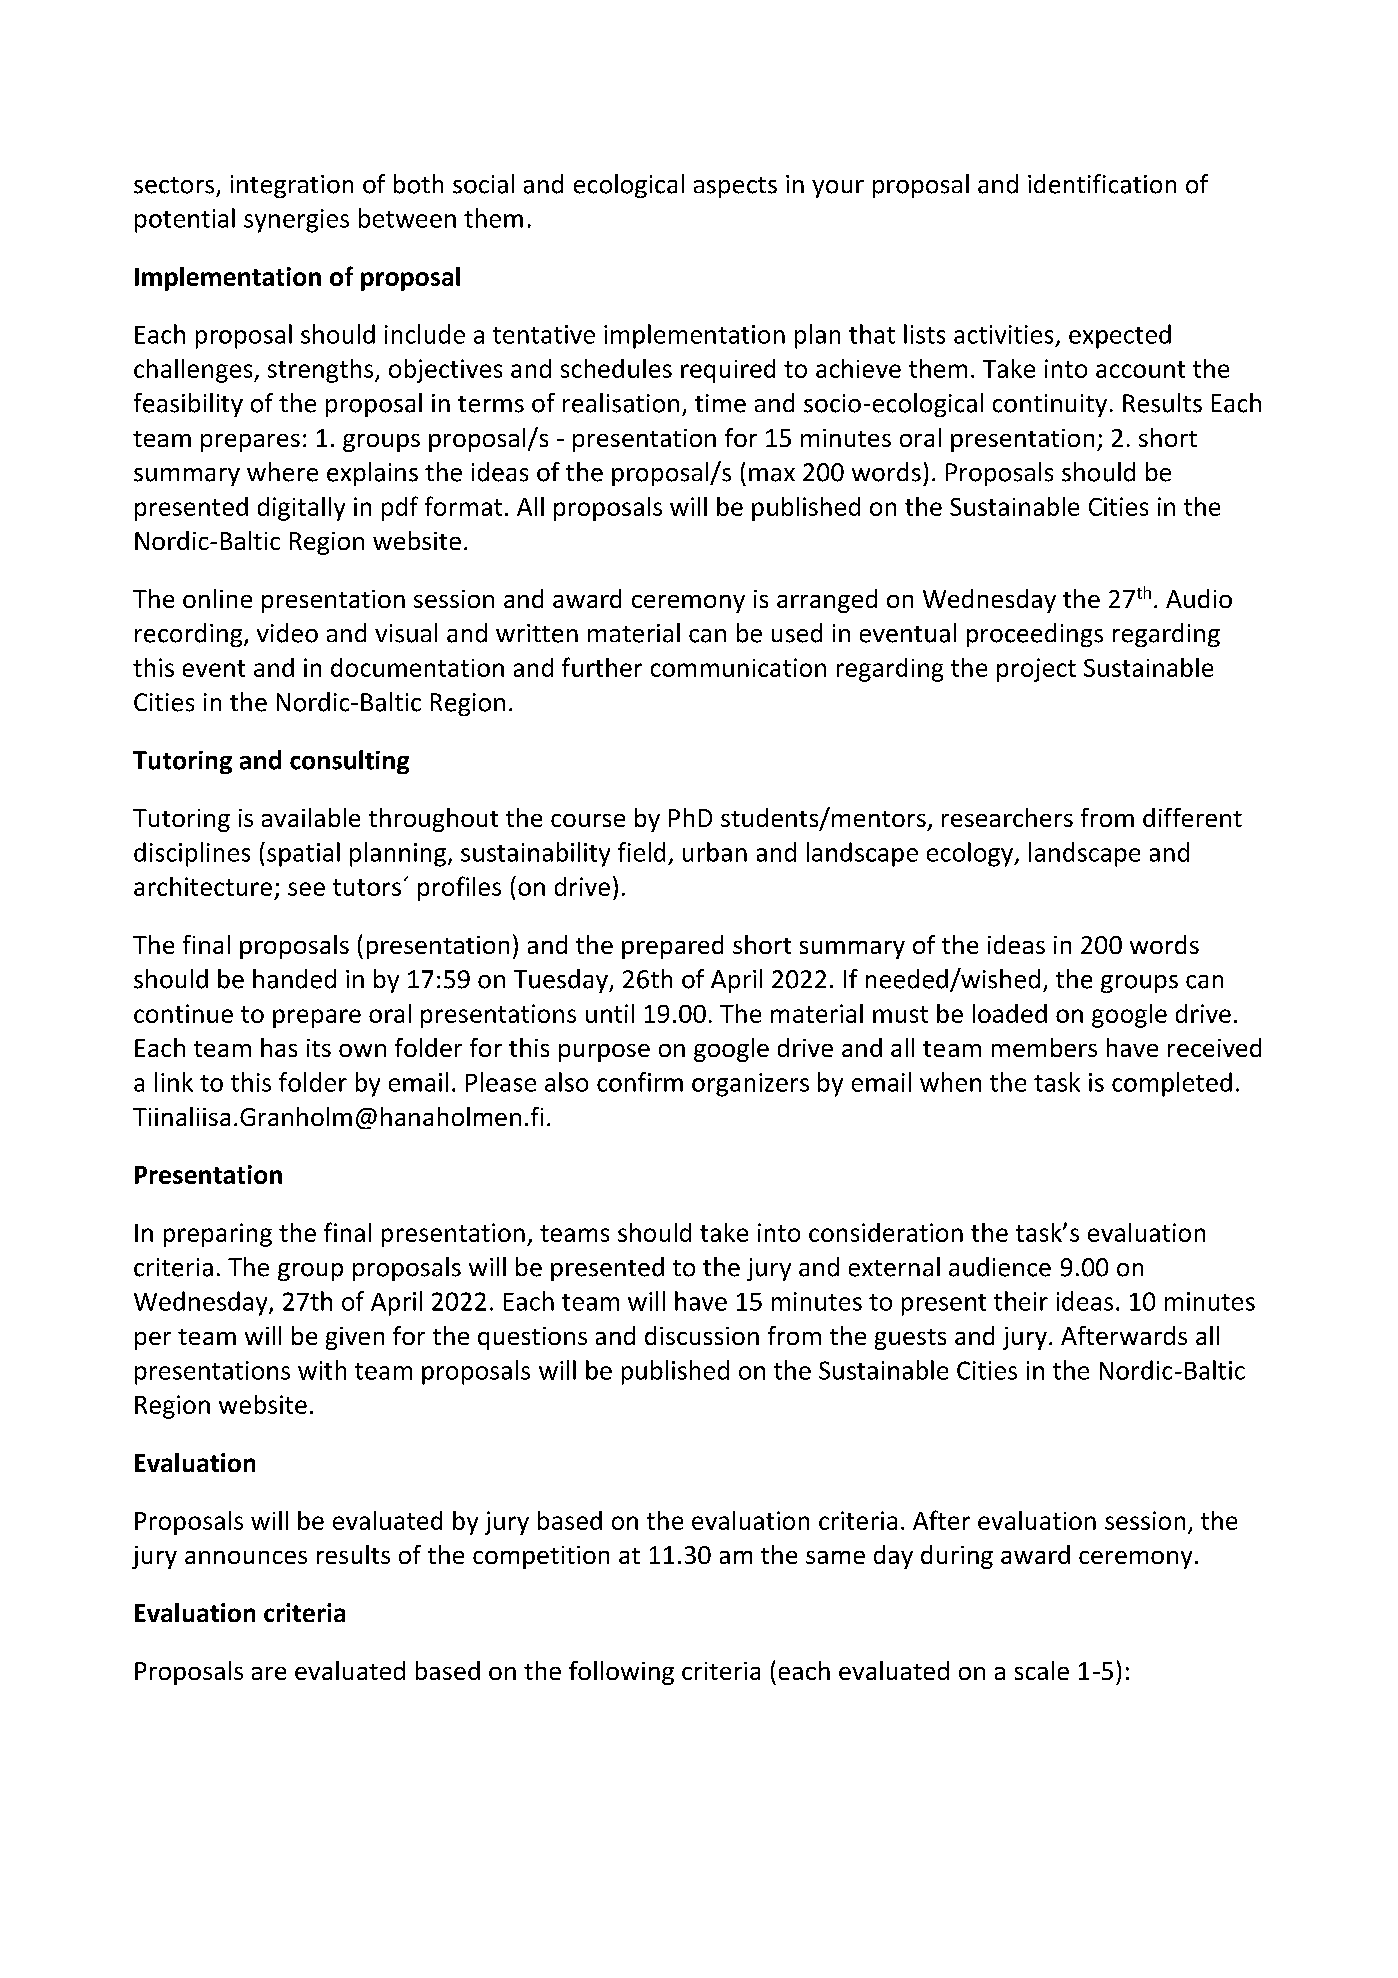 This screenshot has height=1978, width=1398. I want to click on announces, so click(246, 1557).
